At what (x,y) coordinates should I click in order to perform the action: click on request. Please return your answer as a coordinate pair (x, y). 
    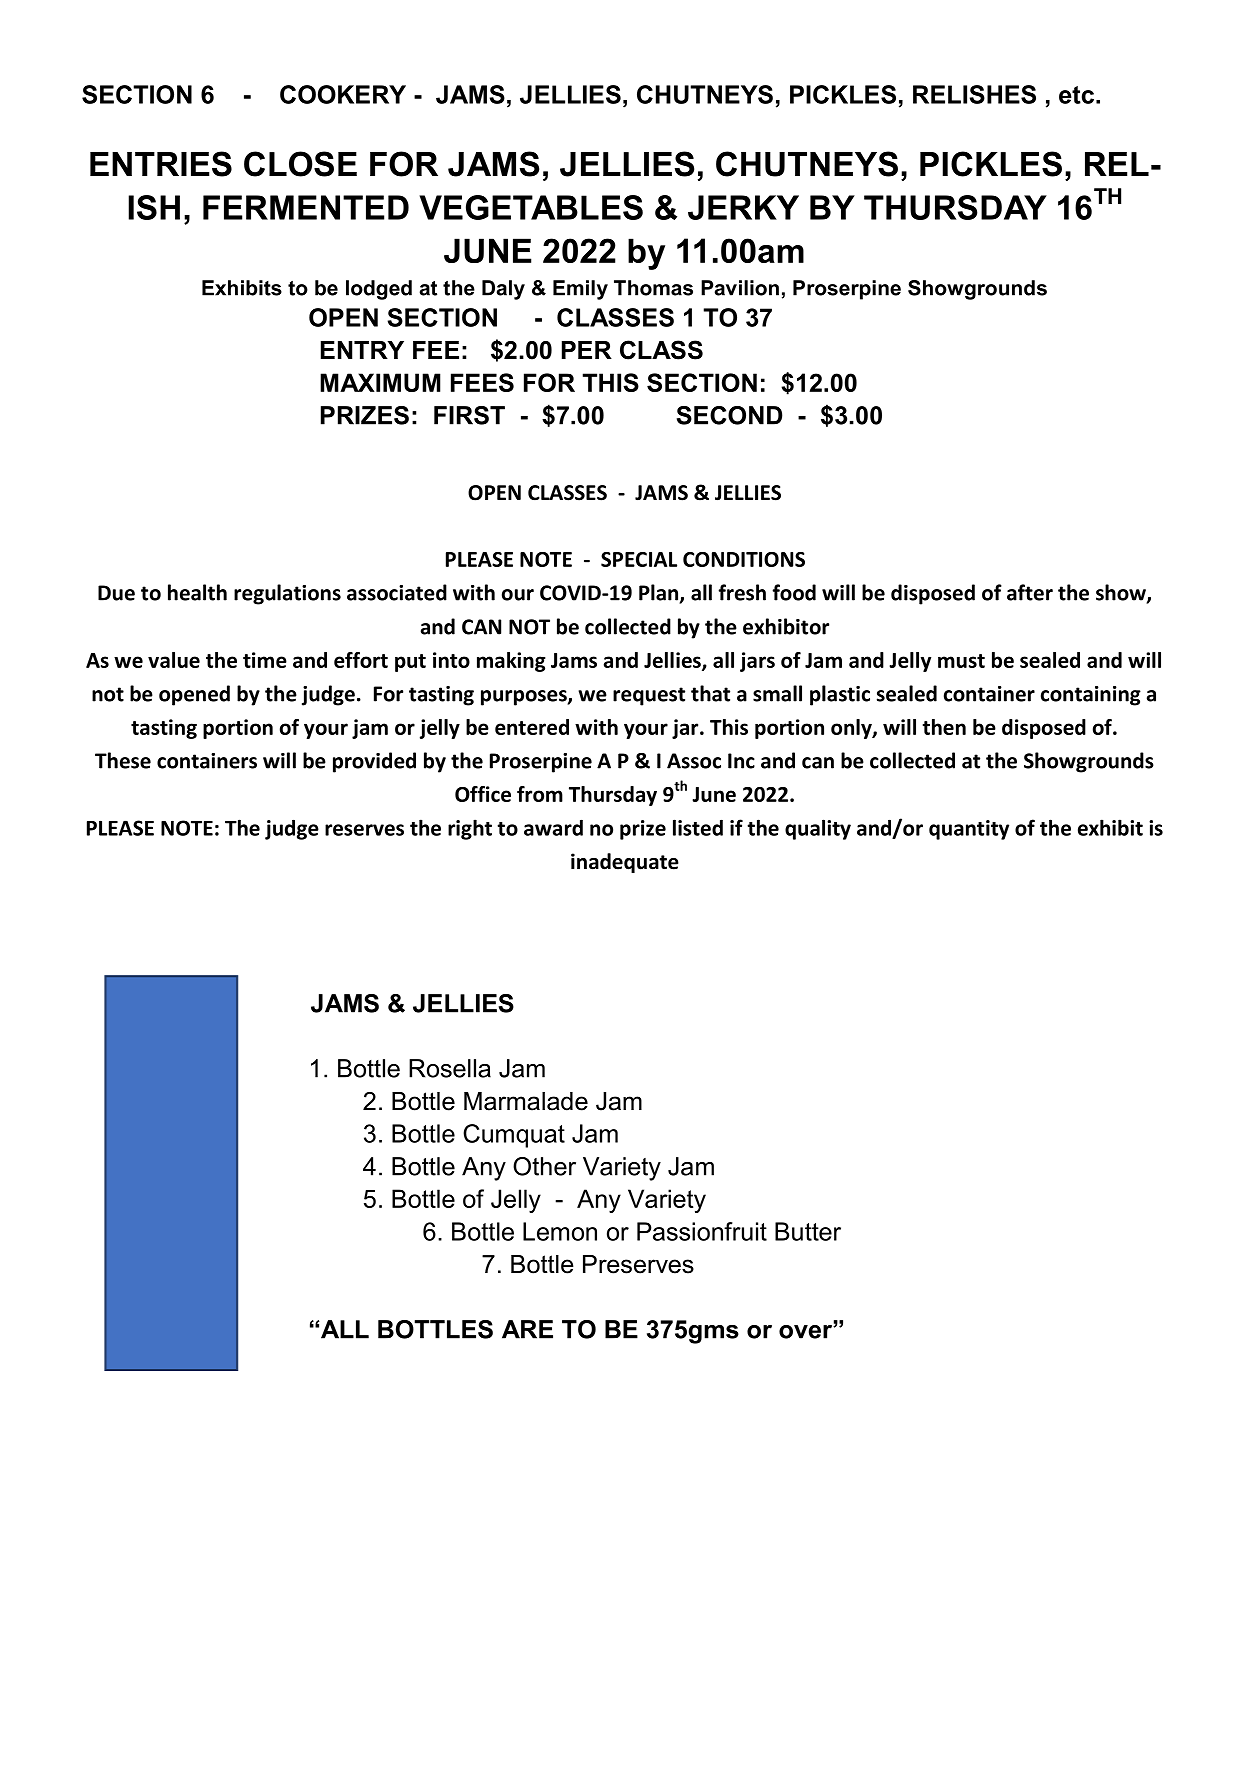
    Looking at the image, I should click on (649, 696).
